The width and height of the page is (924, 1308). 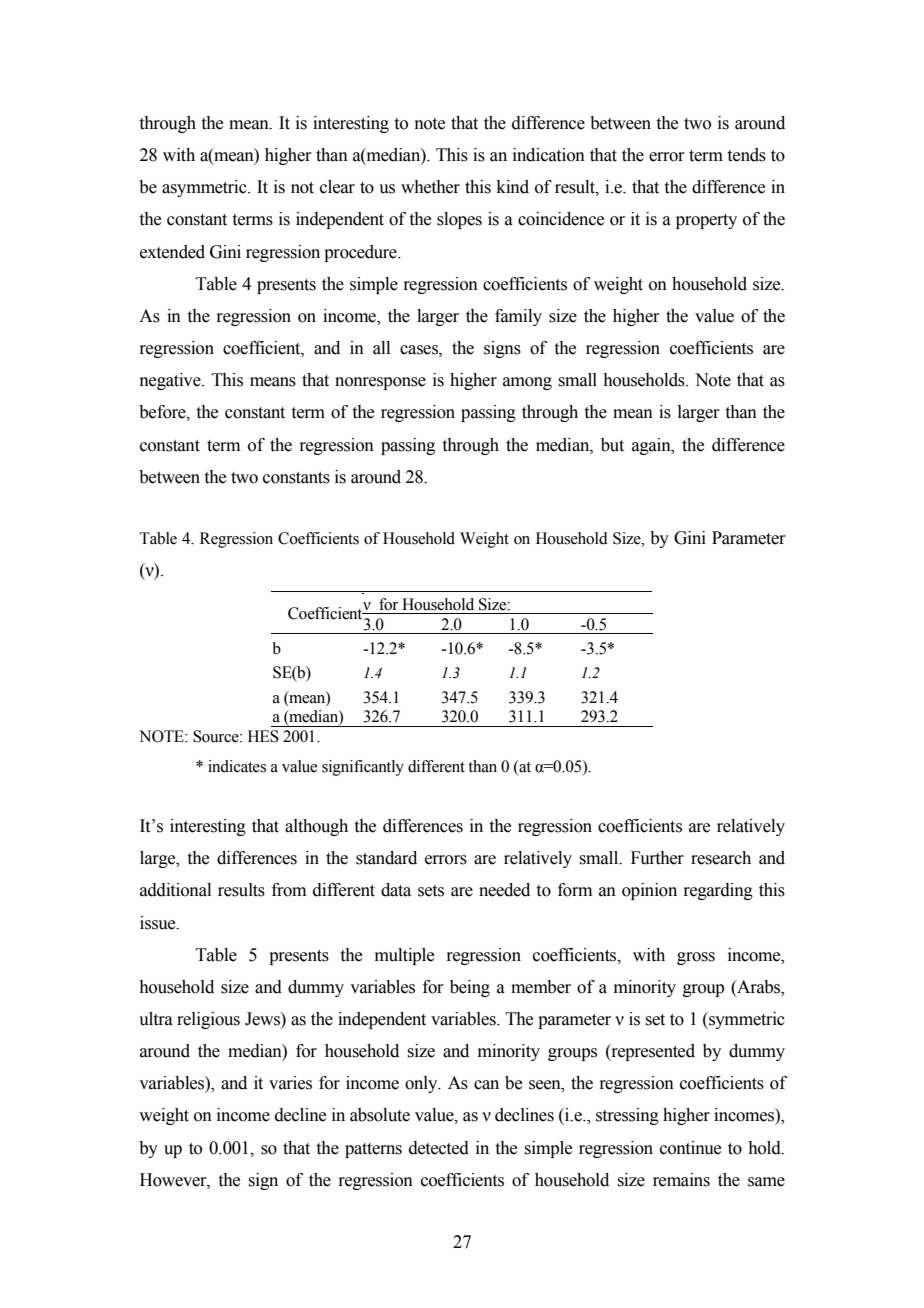 What do you see at coordinates (652, 446) in the page?
I see `again` at bounding box center [652, 446].
